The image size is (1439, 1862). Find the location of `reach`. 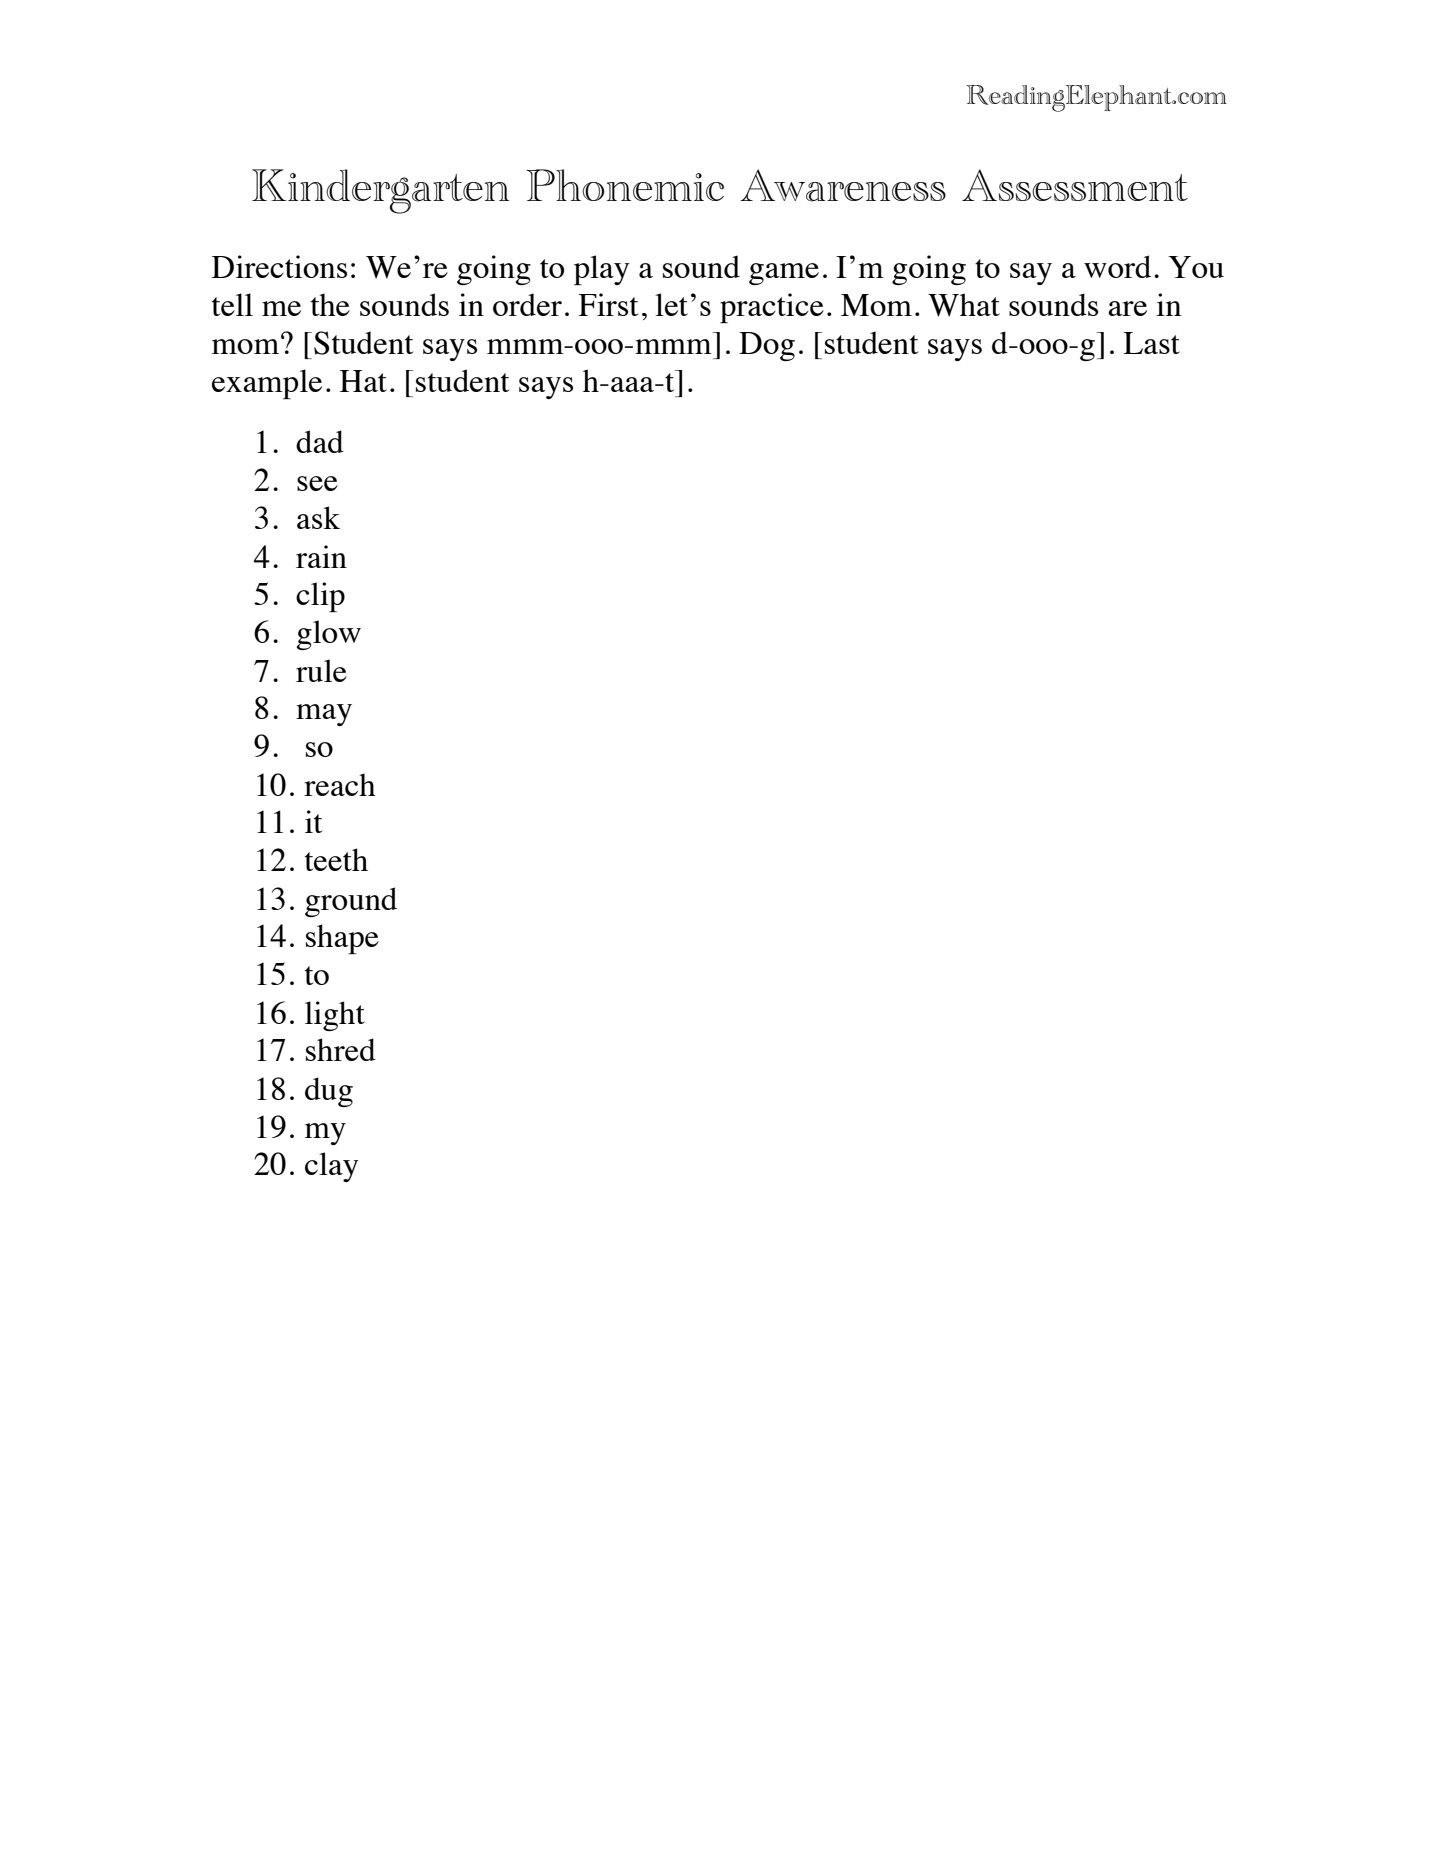

reach is located at coordinates (340, 784).
